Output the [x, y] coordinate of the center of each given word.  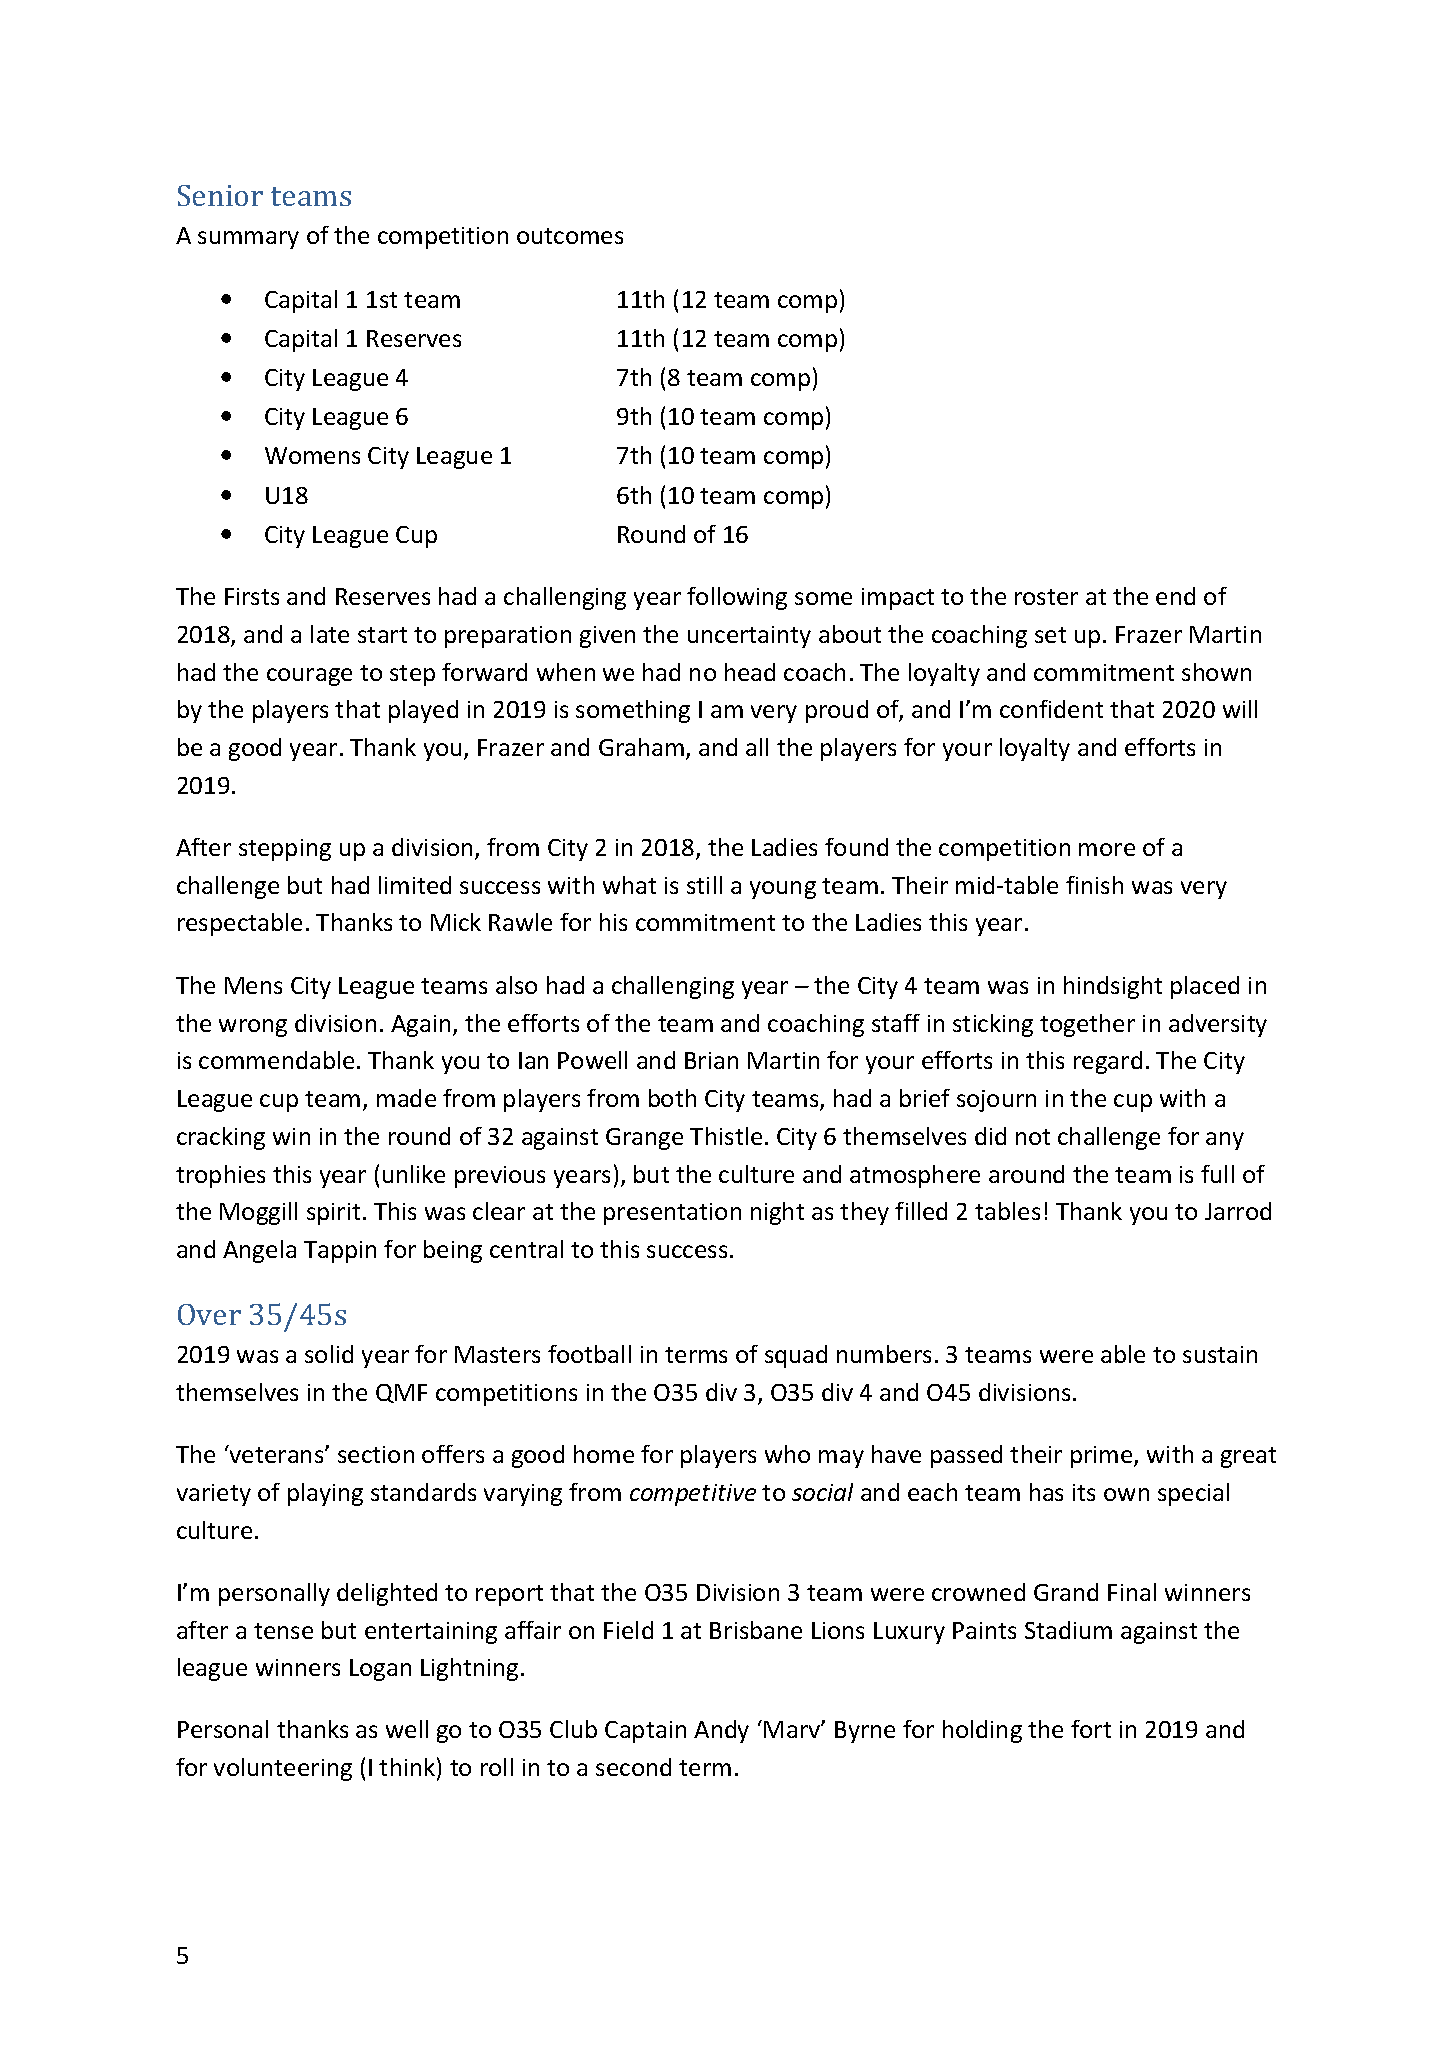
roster [1046, 597]
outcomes [570, 236]
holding [982, 1731]
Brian [711, 1060]
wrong [253, 1028]
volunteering [283, 1769]
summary [248, 240]
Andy [721, 1731]
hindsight [1113, 987]
